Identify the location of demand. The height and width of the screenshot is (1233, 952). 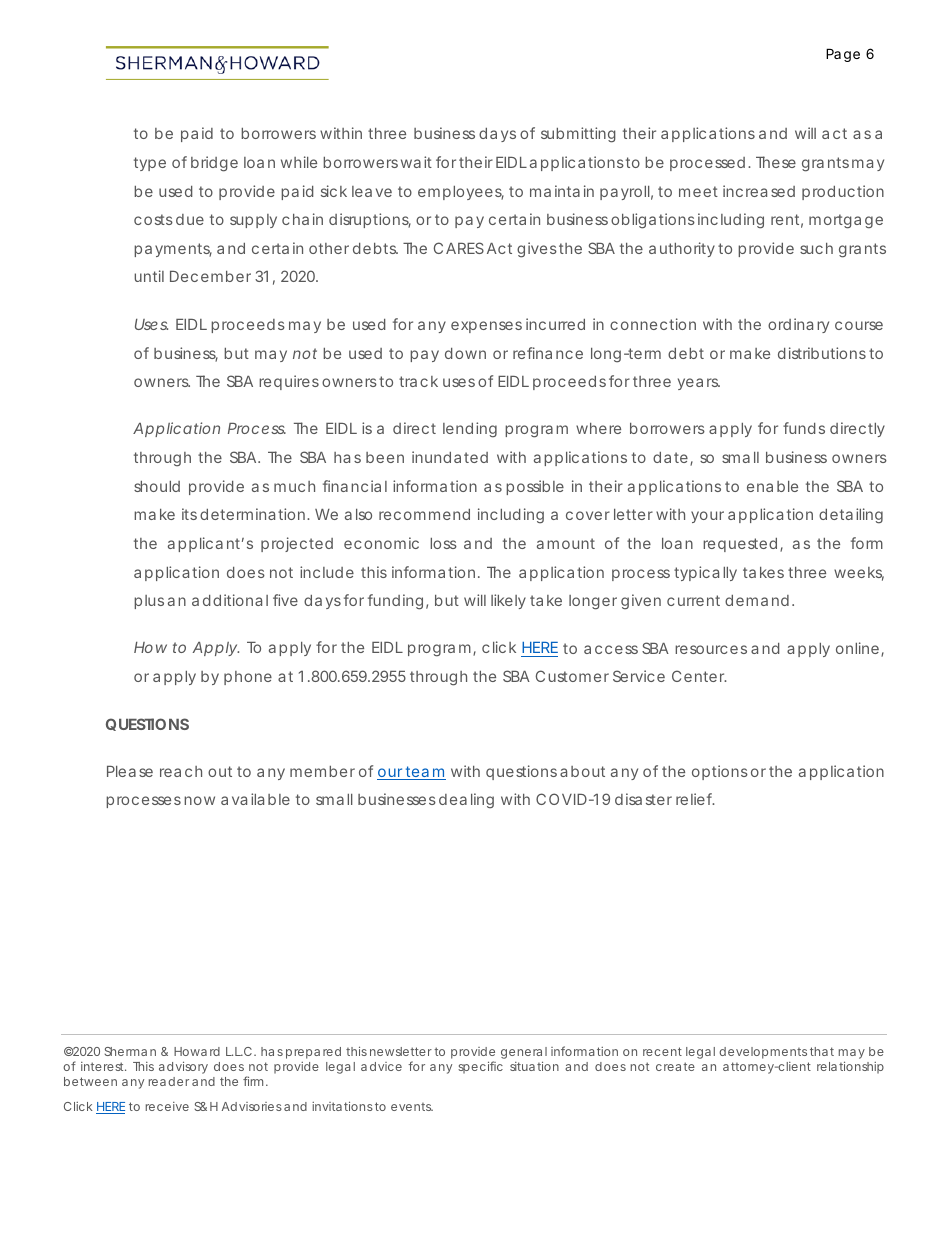
(757, 600).
